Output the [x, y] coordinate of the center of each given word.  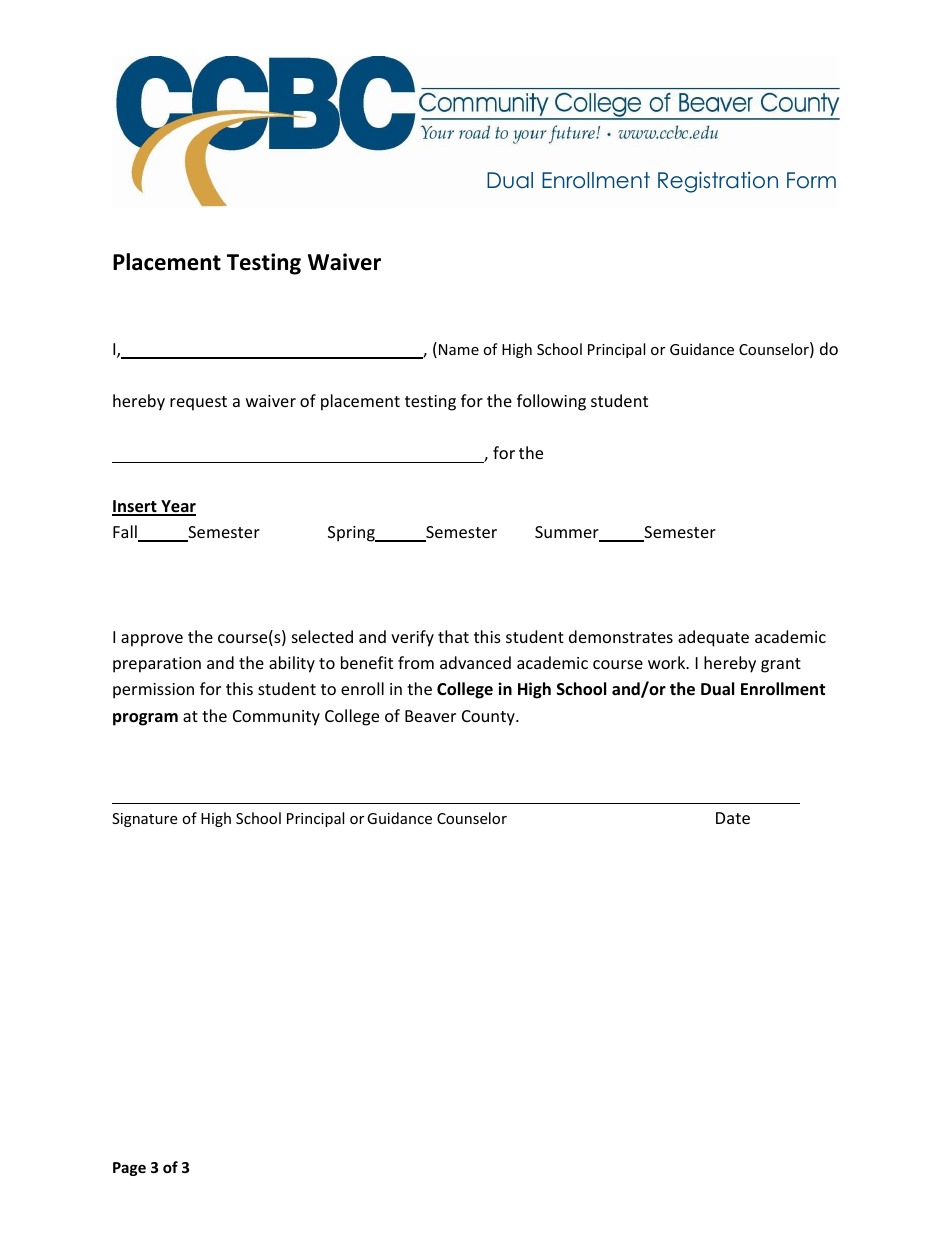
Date [733, 818]
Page [129, 1169]
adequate [713, 638]
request [198, 403]
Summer [568, 533]
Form [811, 180]
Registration [718, 182]
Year [177, 507]
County [489, 718]
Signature [144, 820]
